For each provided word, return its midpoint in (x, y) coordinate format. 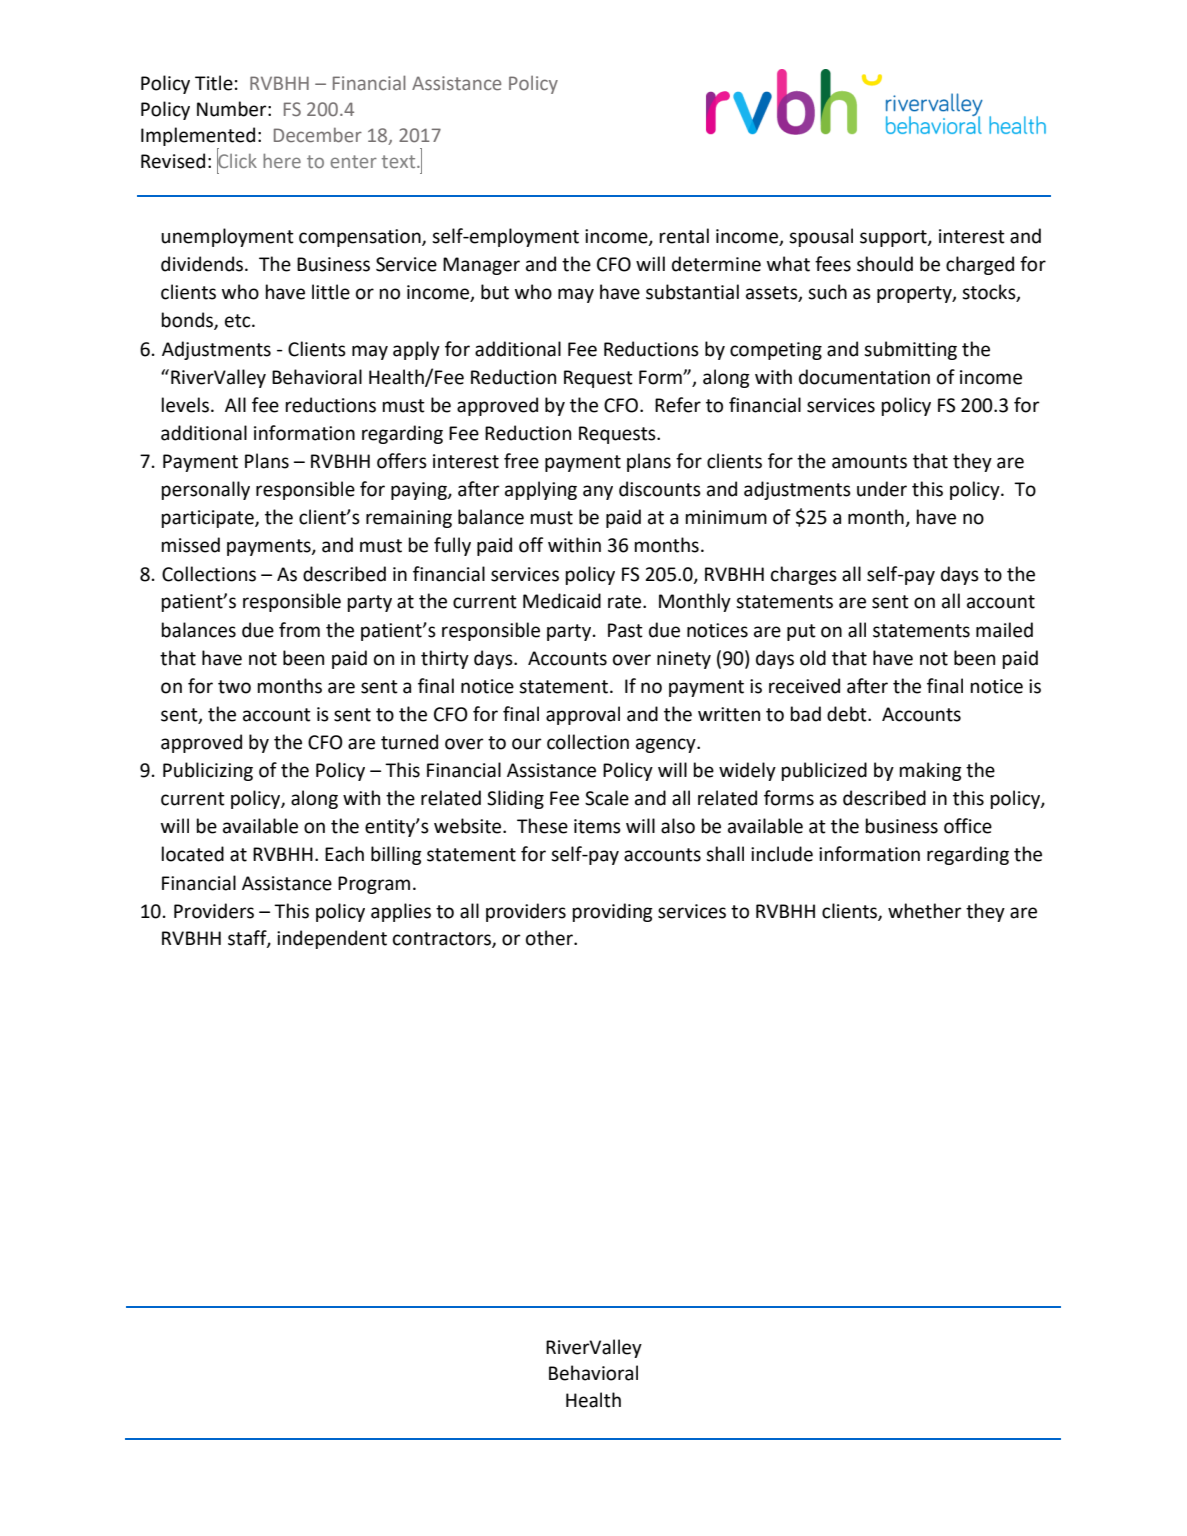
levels (186, 405)
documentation (864, 377)
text (400, 161)
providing (612, 912)
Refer (678, 405)
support (894, 238)
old (813, 658)
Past (625, 630)
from (299, 630)
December (318, 134)
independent (332, 939)
